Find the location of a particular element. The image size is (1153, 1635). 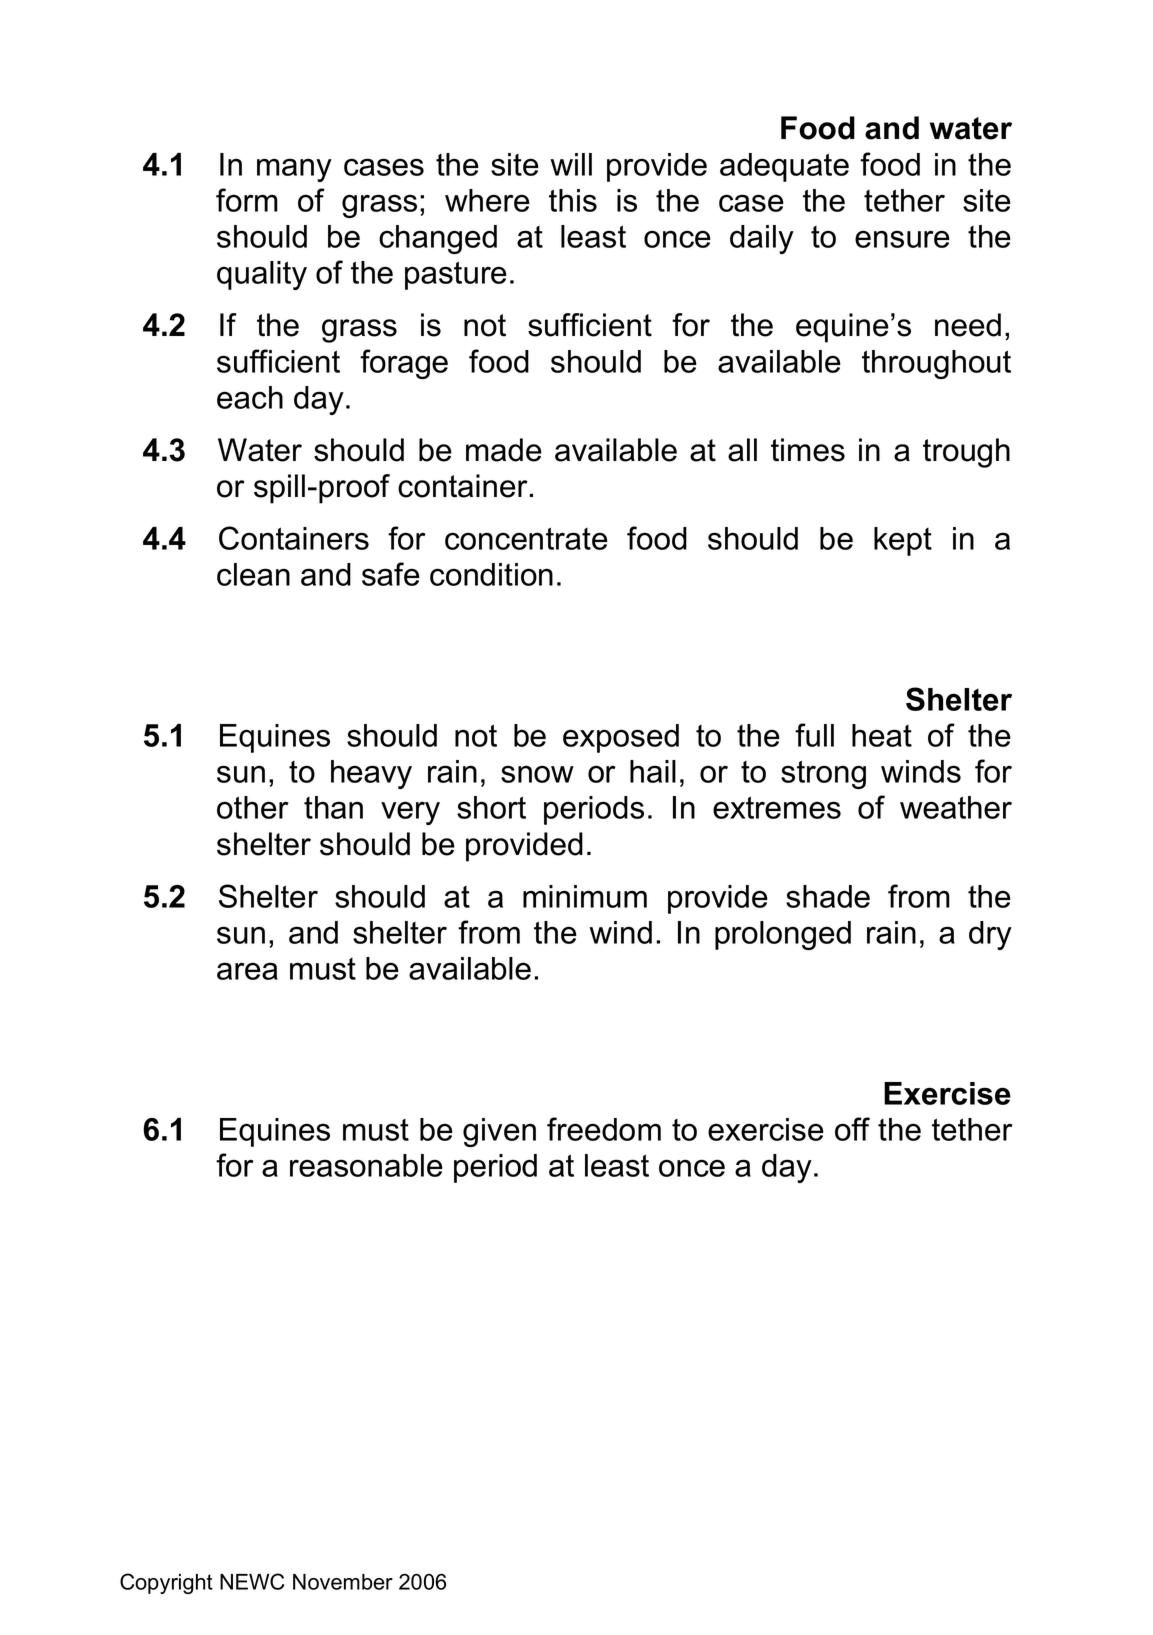

this is located at coordinates (573, 200).
